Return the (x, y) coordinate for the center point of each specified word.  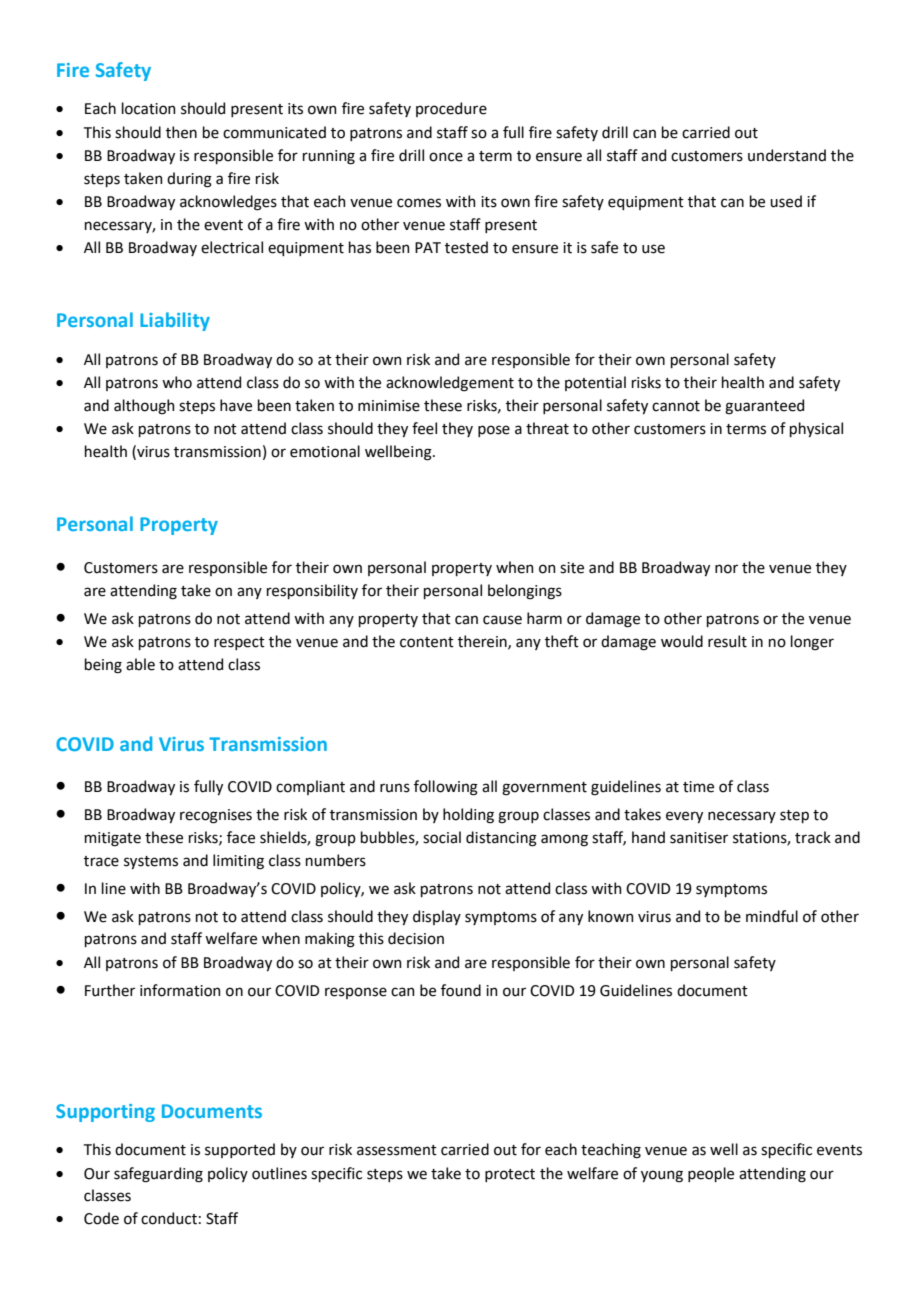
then (181, 132)
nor (726, 569)
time (698, 787)
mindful (772, 916)
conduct (169, 1218)
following (446, 788)
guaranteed (764, 407)
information (180, 990)
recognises (216, 816)
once (446, 157)
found (461, 990)
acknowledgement (450, 384)
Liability (175, 321)
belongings (525, 592)
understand (787, 155)
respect (239, 643)
